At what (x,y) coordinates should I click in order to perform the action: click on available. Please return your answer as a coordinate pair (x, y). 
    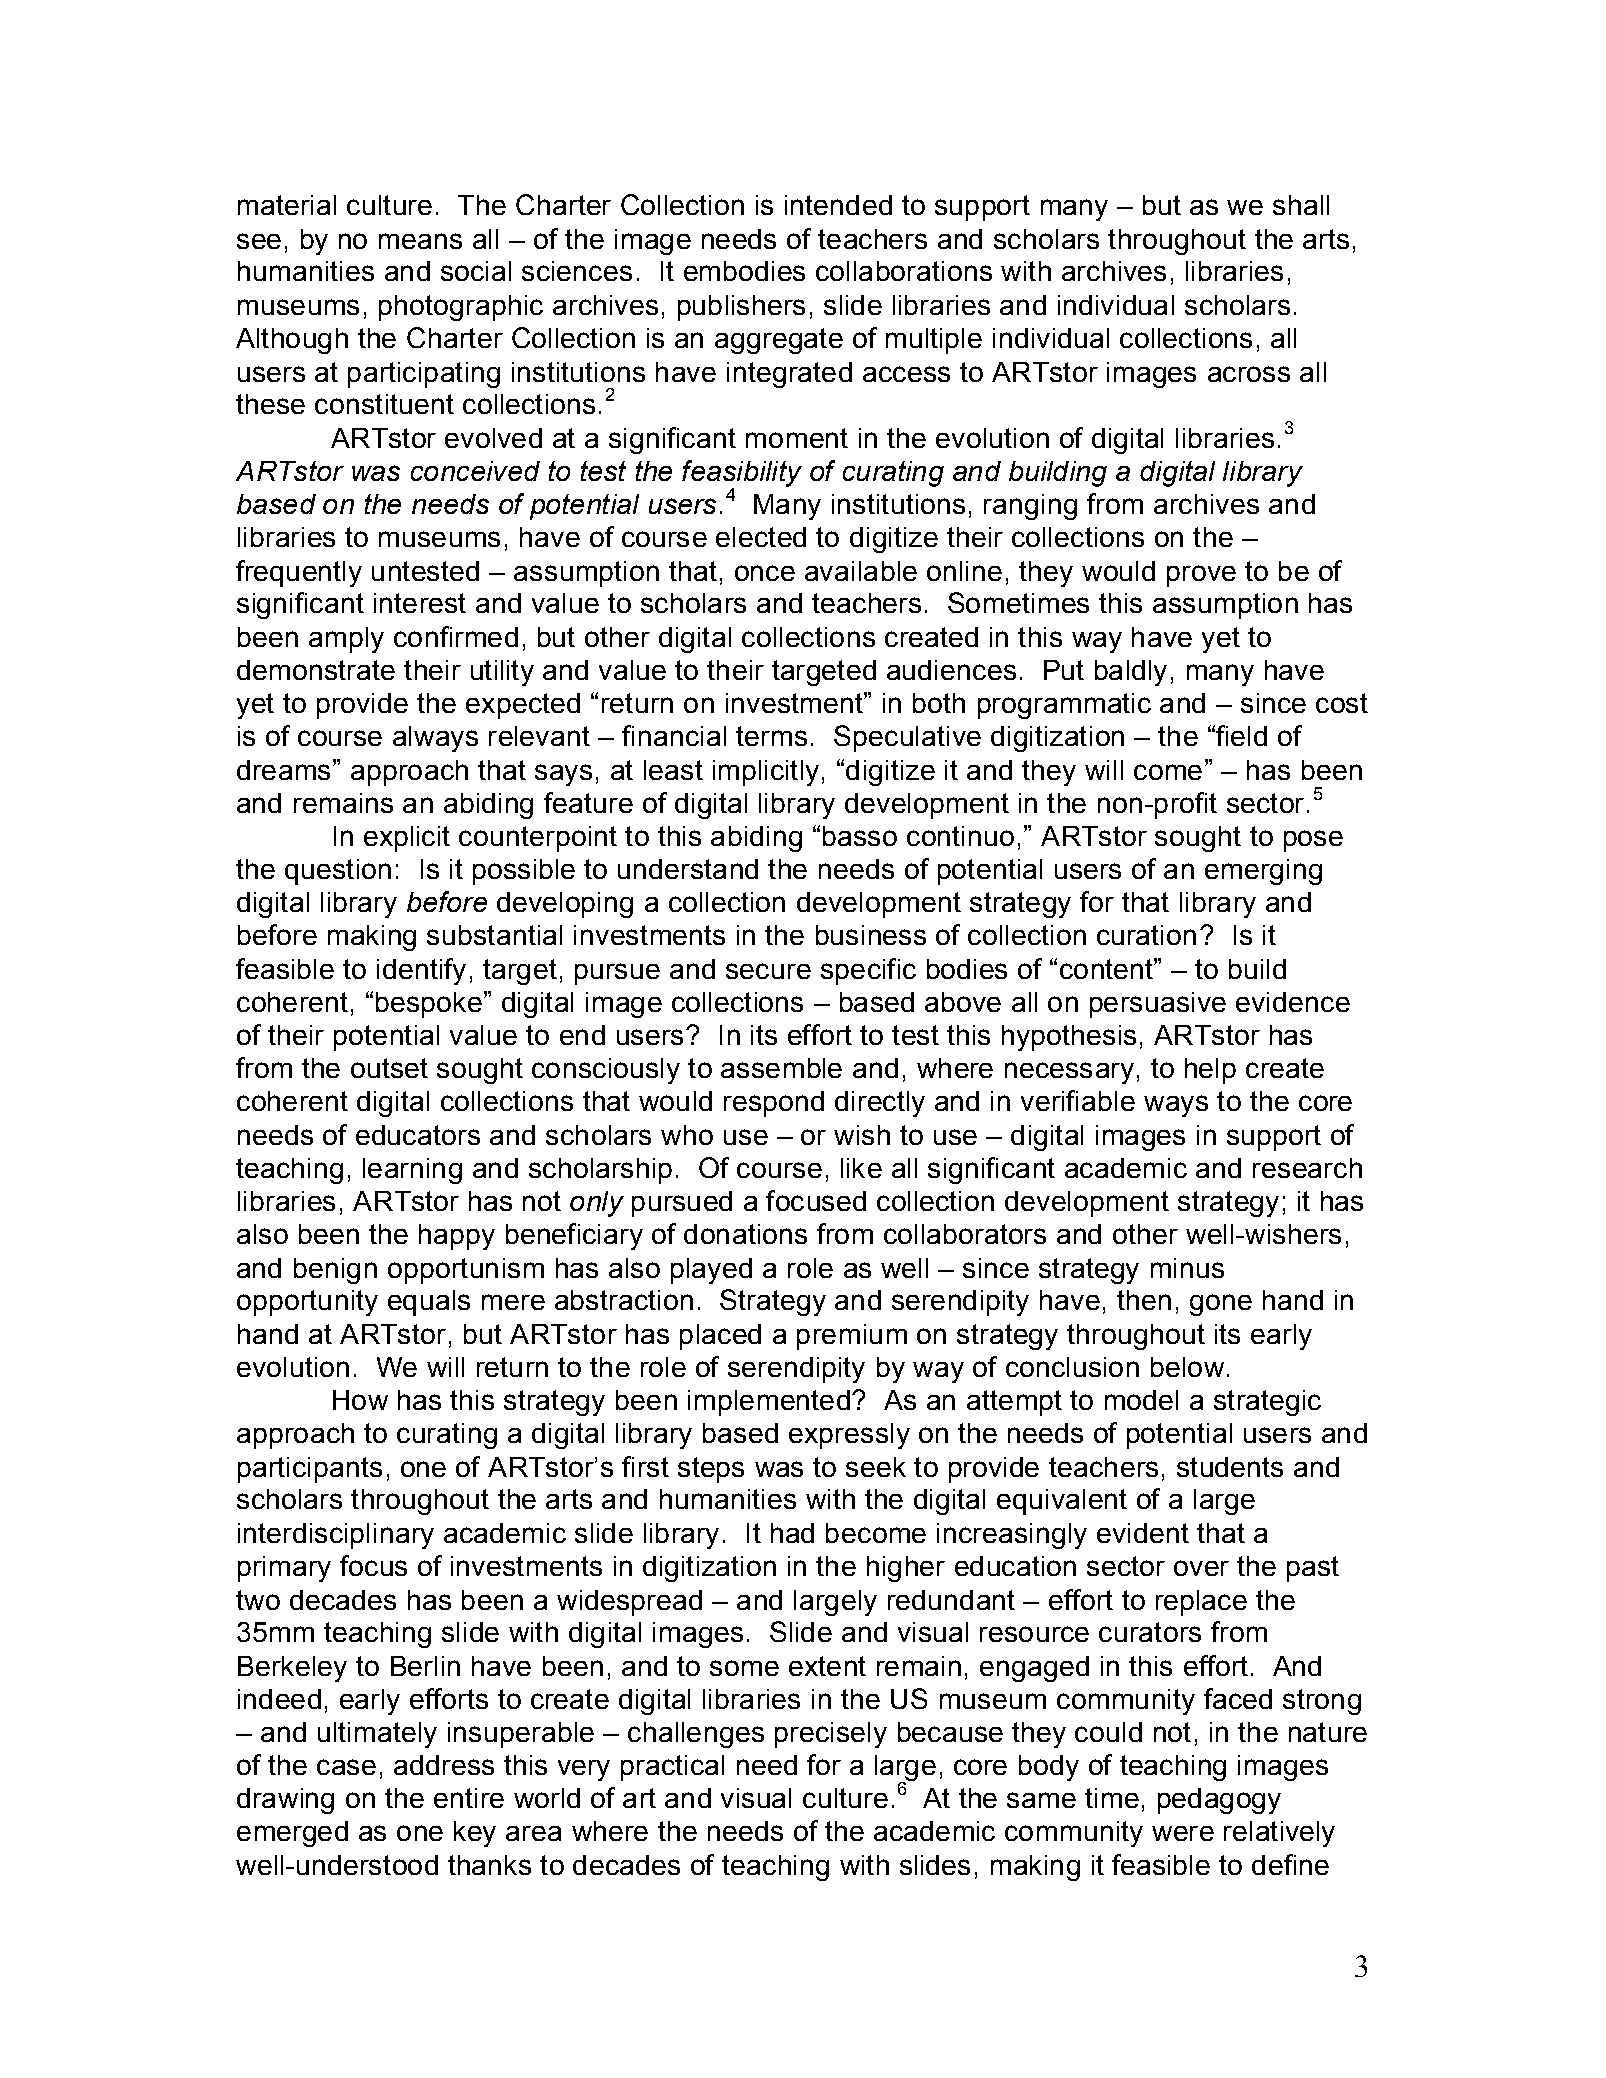
    Looking at the image, I should click on (861, 571).
